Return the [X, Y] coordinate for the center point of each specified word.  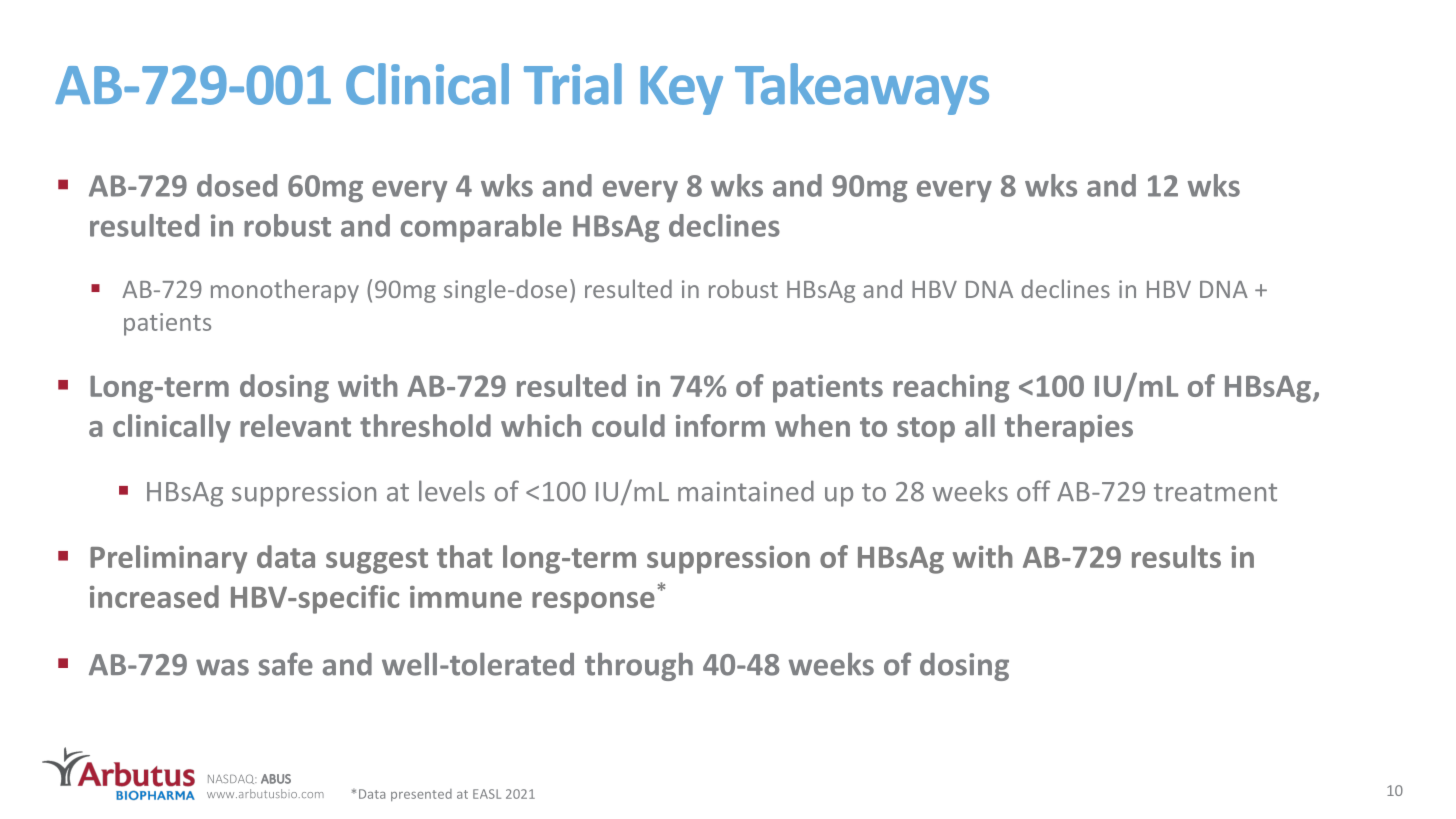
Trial [573, 84]
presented [421, 795]
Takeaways [862, 89]
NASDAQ [232, 779]
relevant [295, 425]
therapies [1069, 428]
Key [681, 90]
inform [720, 425]
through [639, 666]
